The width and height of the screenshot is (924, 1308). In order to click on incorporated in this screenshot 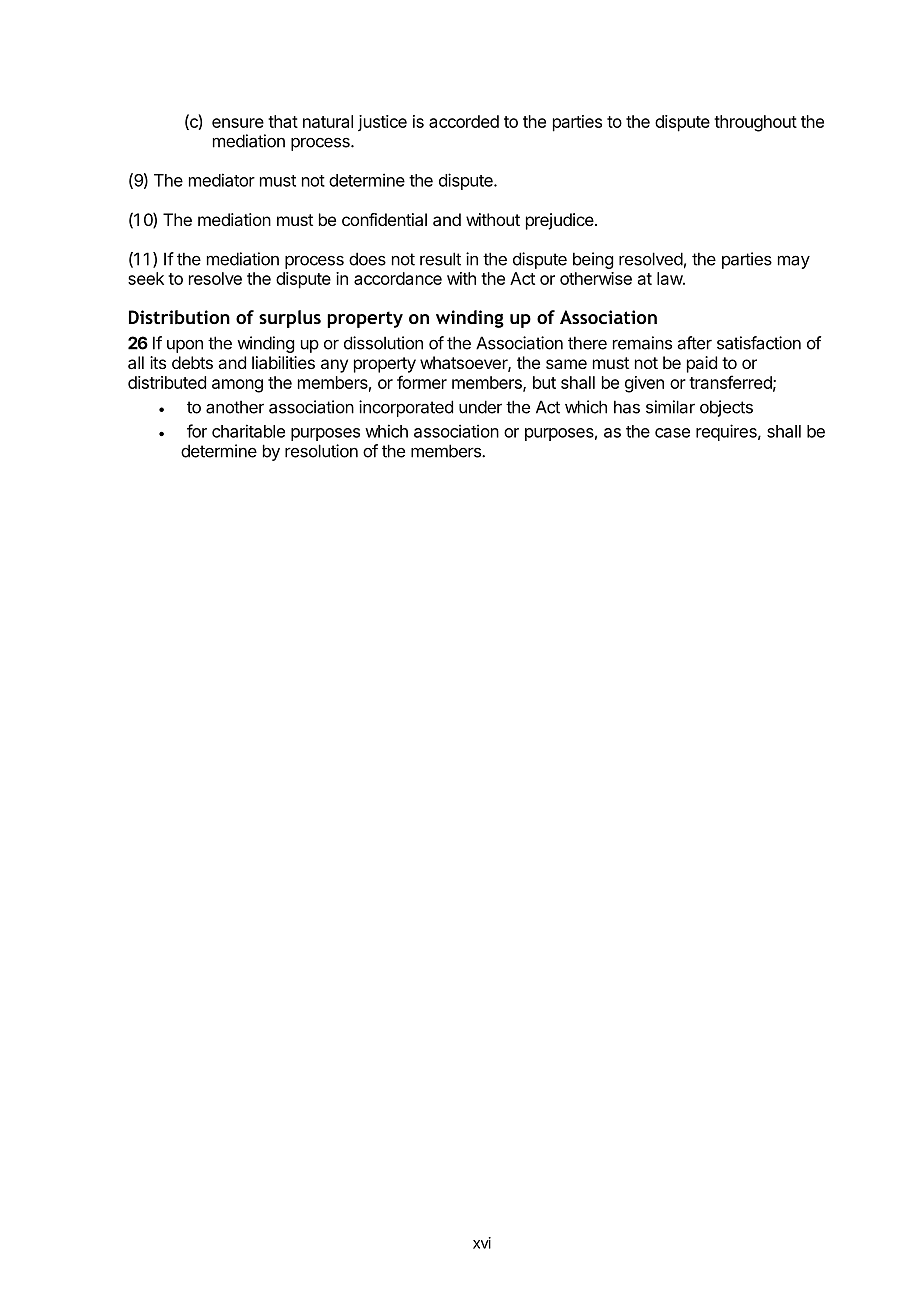, I will do `click(406, 408)`.
